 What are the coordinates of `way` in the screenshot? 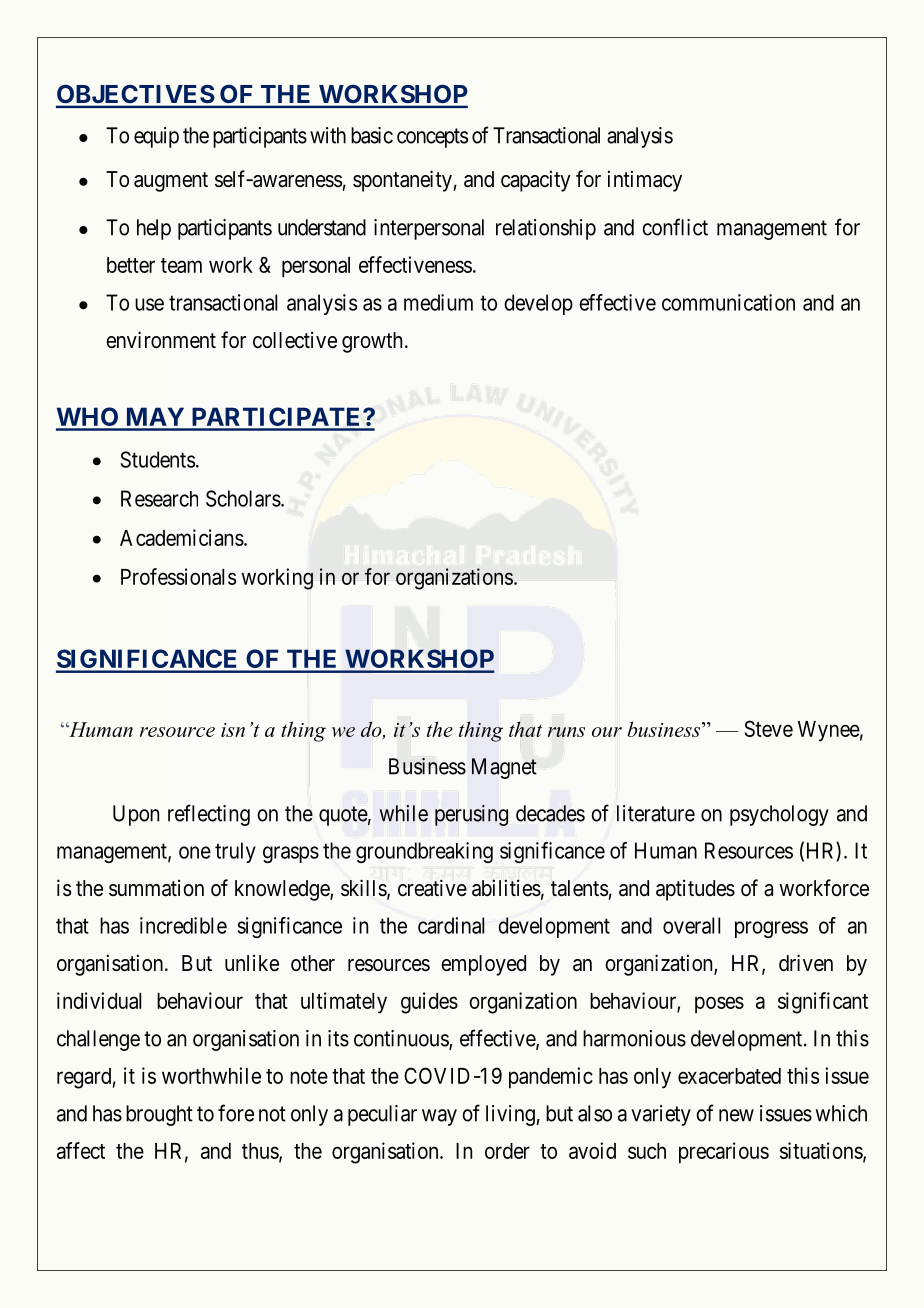 It's located at (439, 1117).
